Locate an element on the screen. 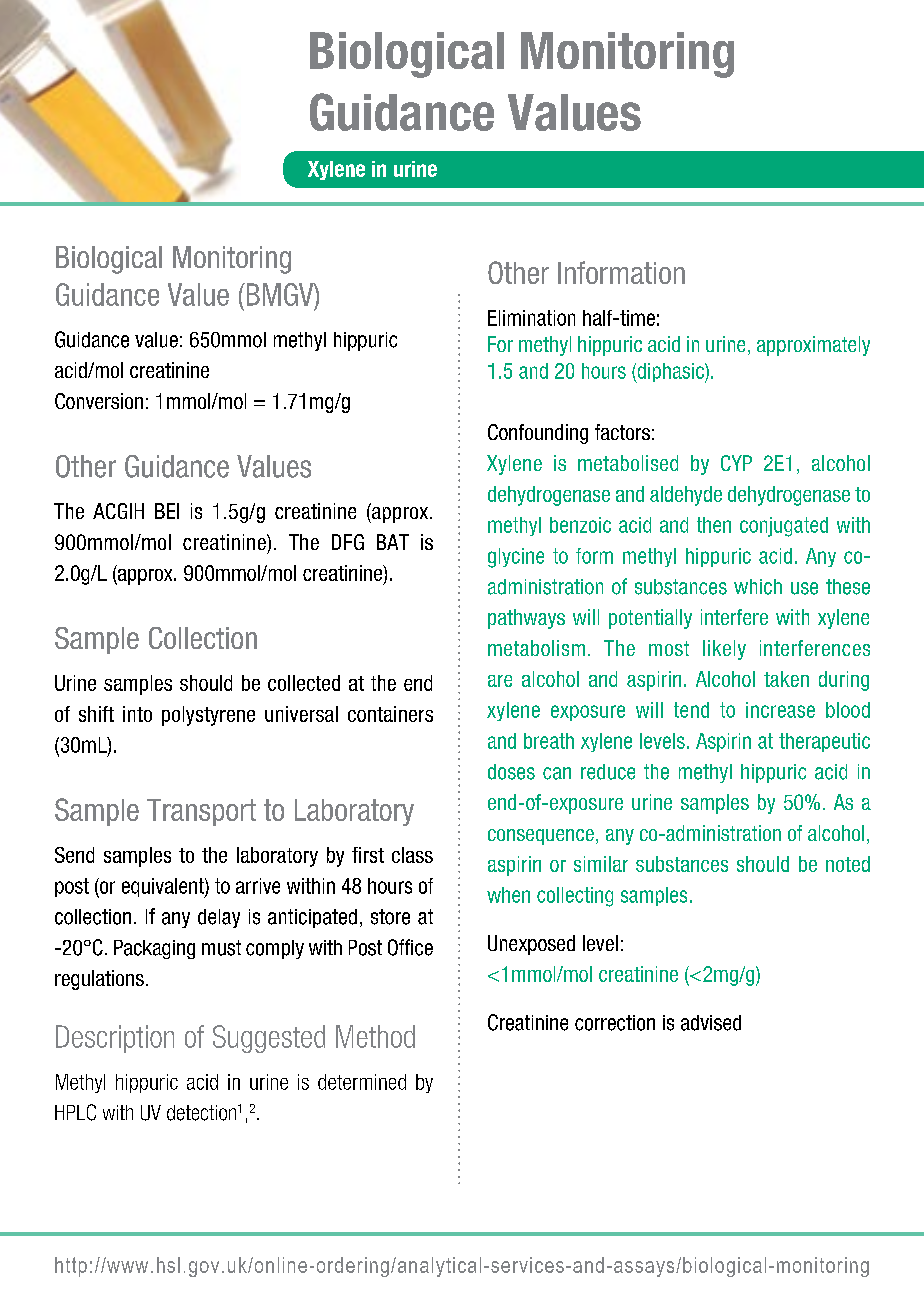 The height and width of the screenshot is (1311, 924). HPLC is located at coordinates (75, 1112).
